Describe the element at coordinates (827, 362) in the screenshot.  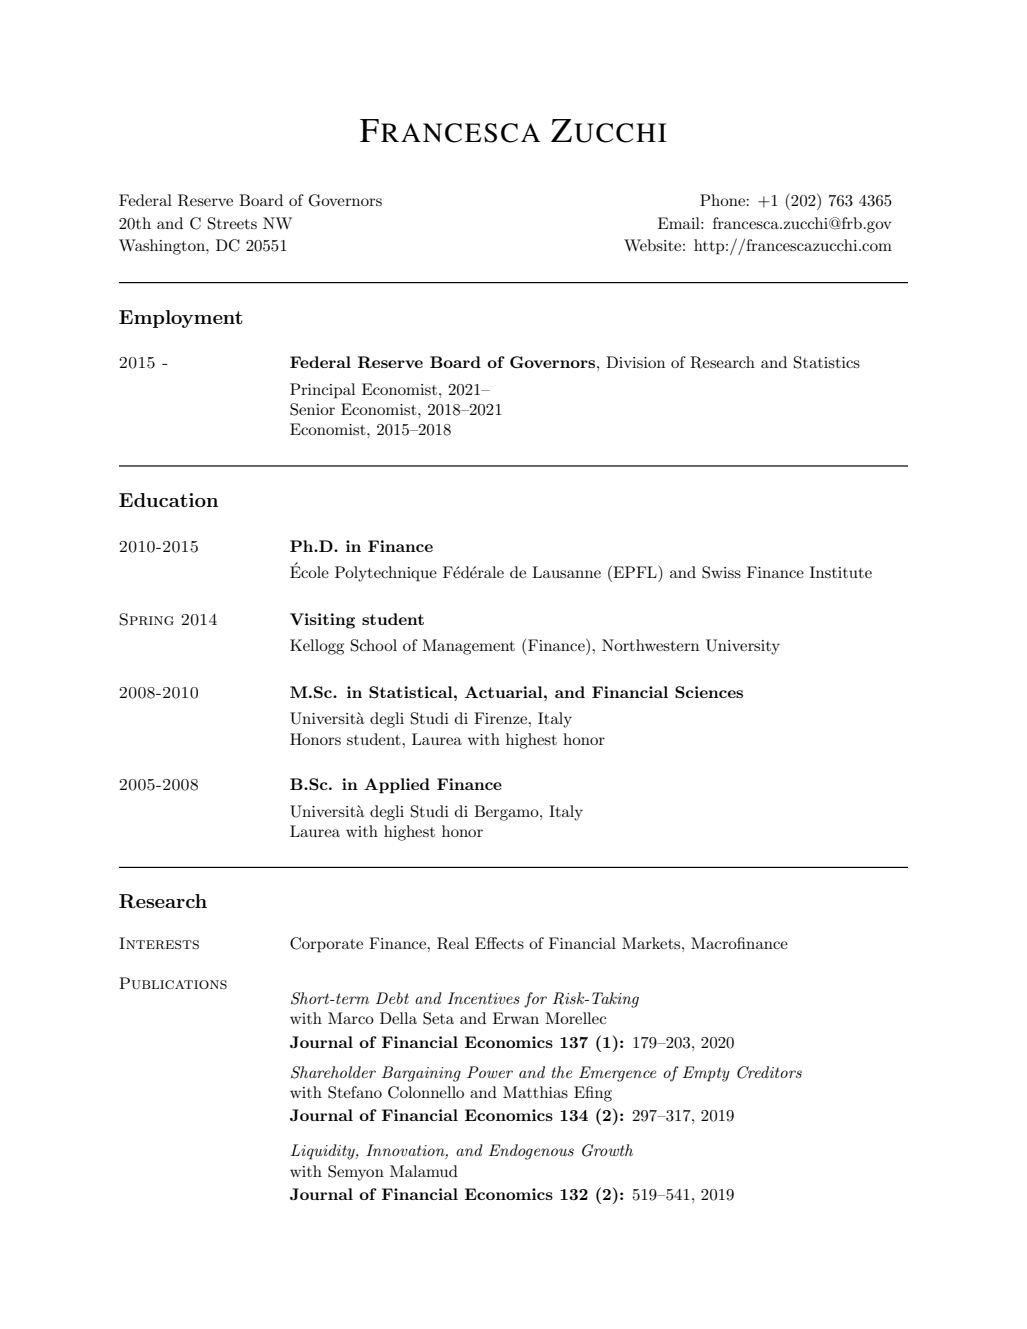
I see `Statistics` at that location.
